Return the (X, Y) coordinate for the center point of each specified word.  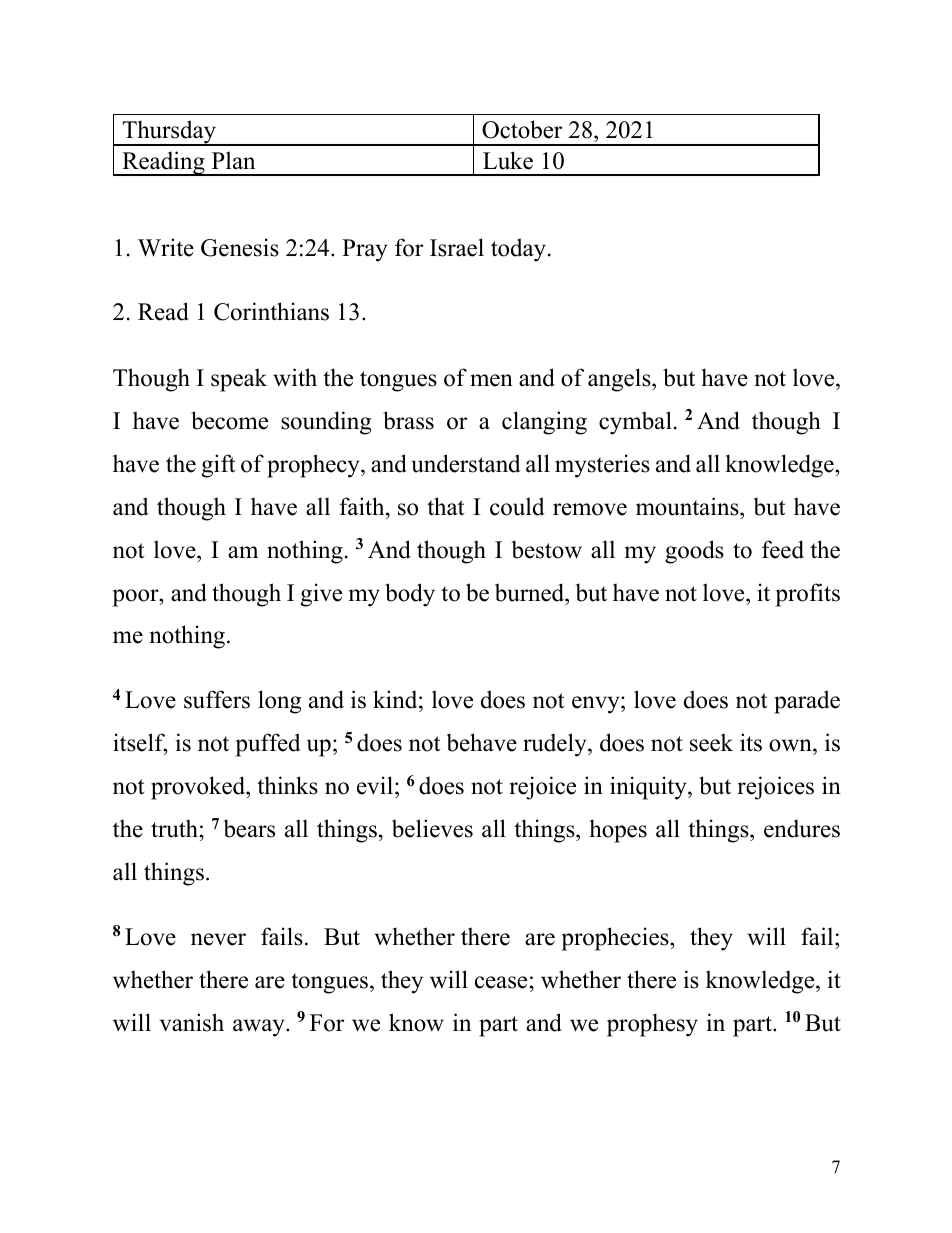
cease (501, 982)
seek (711, 742)
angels (620, 380)
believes (432, 828)
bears (249, 828)
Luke (508, 160)
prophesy (652, 1025)
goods (694, 552)
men (491, 380)
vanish (192, 1022)
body (410, 595)
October (522, 129)
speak (239, 380)
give (321, 595)
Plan (233, 160)
